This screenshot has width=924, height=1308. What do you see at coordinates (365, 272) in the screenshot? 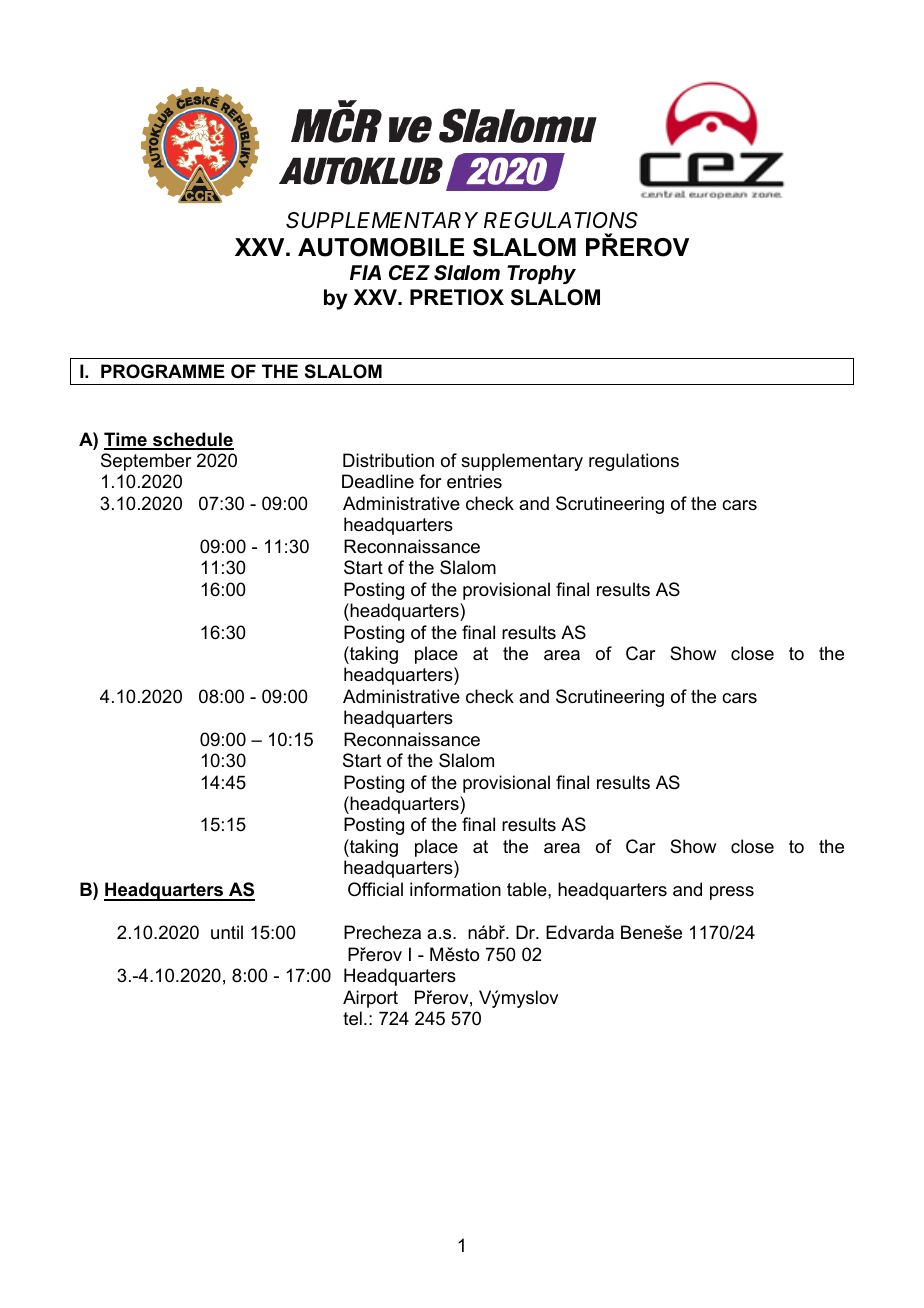
I see `FIA` at bounding box center [365, 272].
